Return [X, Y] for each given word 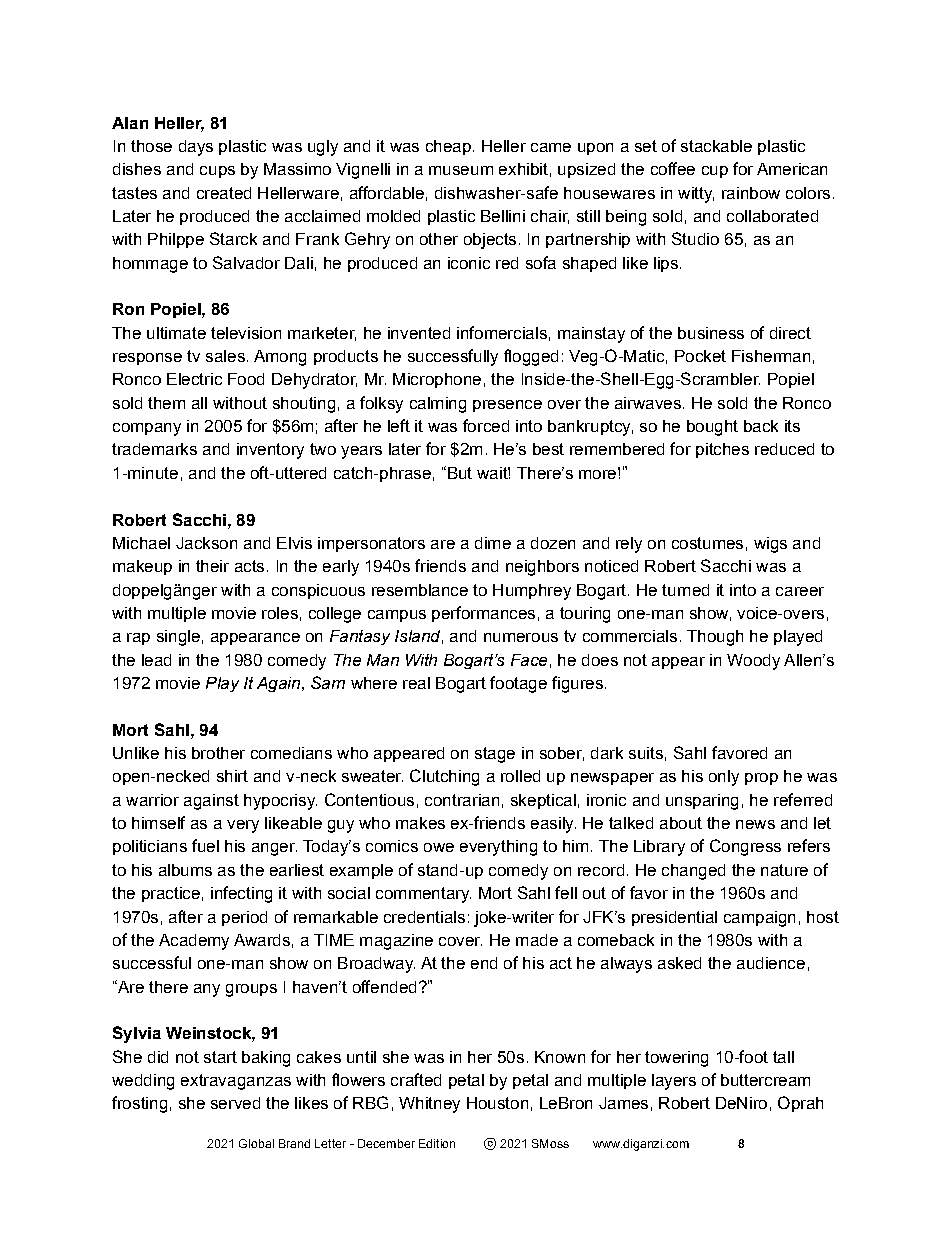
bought [712, 428]
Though [715, 638]
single [178, 638]
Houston [497, 1103]
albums [185, 870]
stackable [716, 146]
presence [507, 406]
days [196, 148]
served [235, 1103]
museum [461, 170]
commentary [423, 895]
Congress [745, 847]
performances [483, 614]
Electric [194, 379]
